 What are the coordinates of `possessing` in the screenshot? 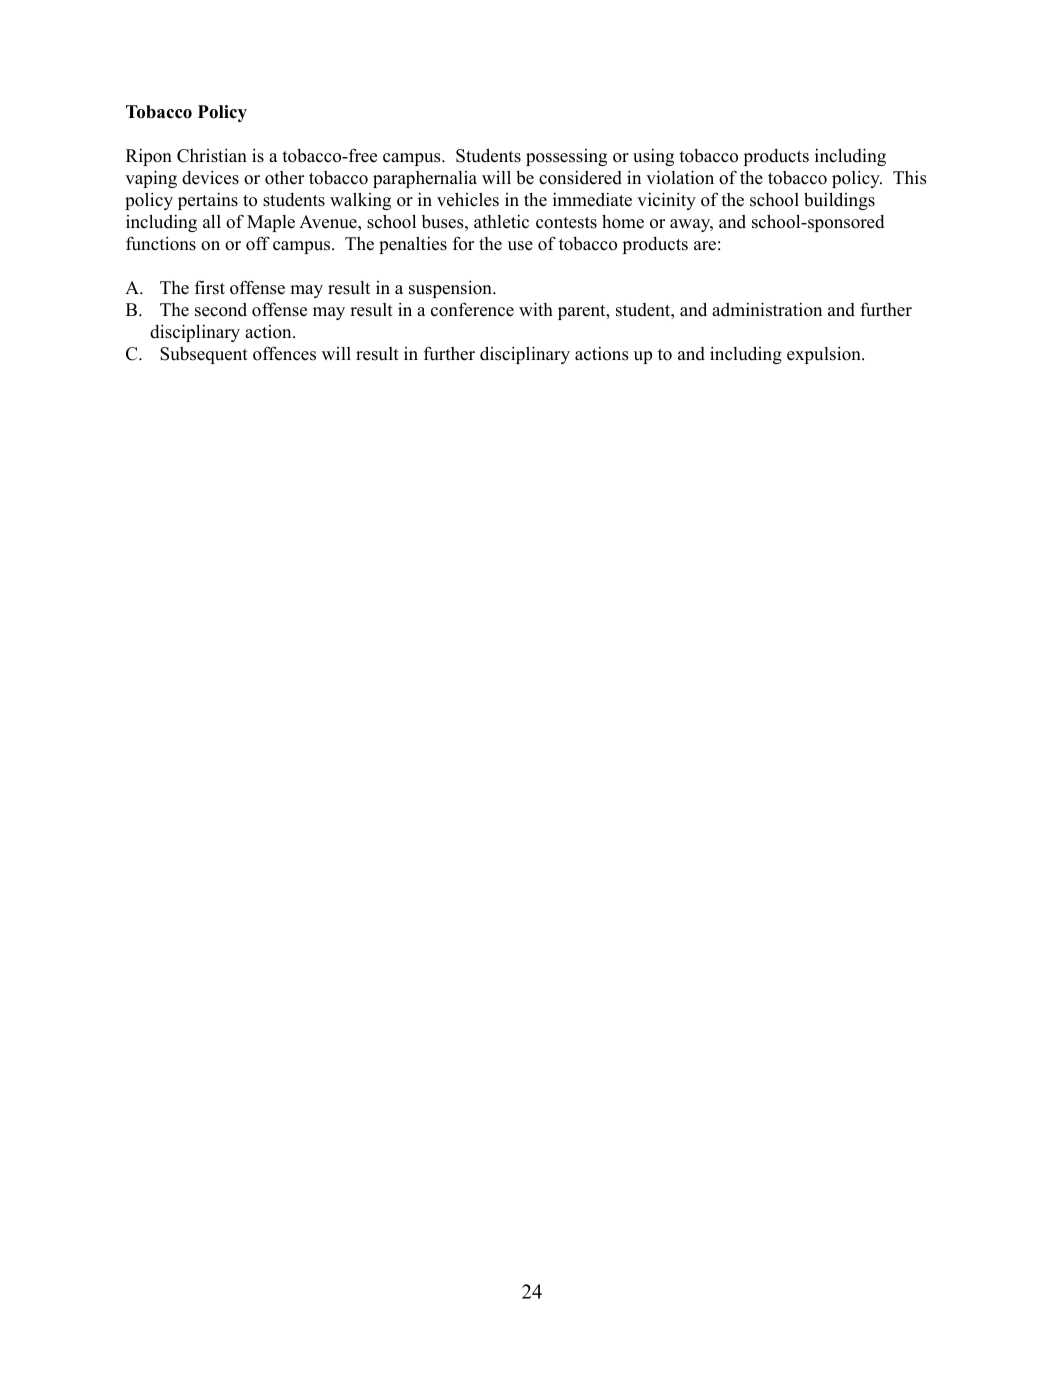 It's located at (566, 157).
